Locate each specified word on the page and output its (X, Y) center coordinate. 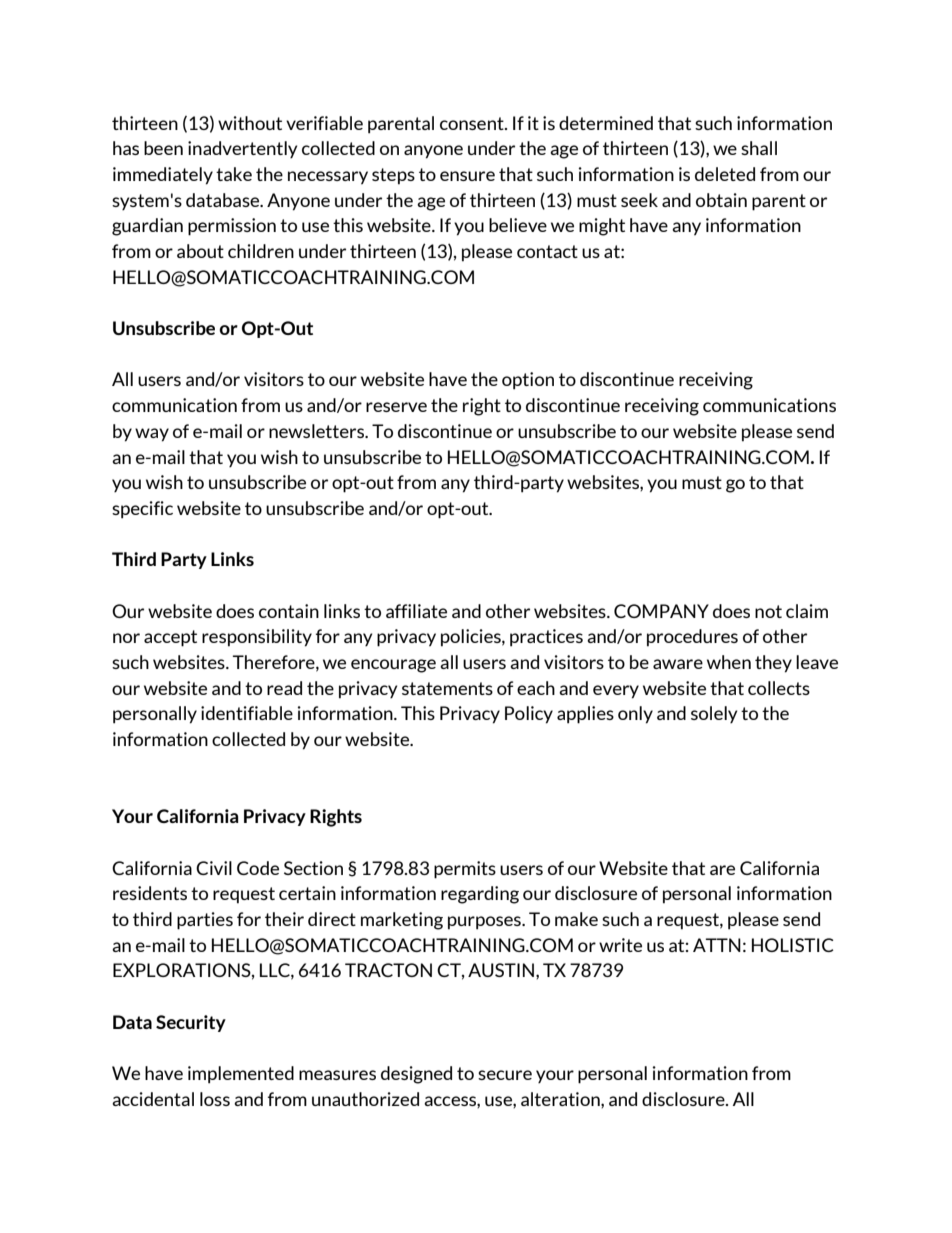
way (152, 435)
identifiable (247, 713)
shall (759, 148)
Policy (529, 715)
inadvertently (242, 149)
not (768, 611)
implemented (241, 1075)
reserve (396, 407)
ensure (467, 176)
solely (714, 714)
